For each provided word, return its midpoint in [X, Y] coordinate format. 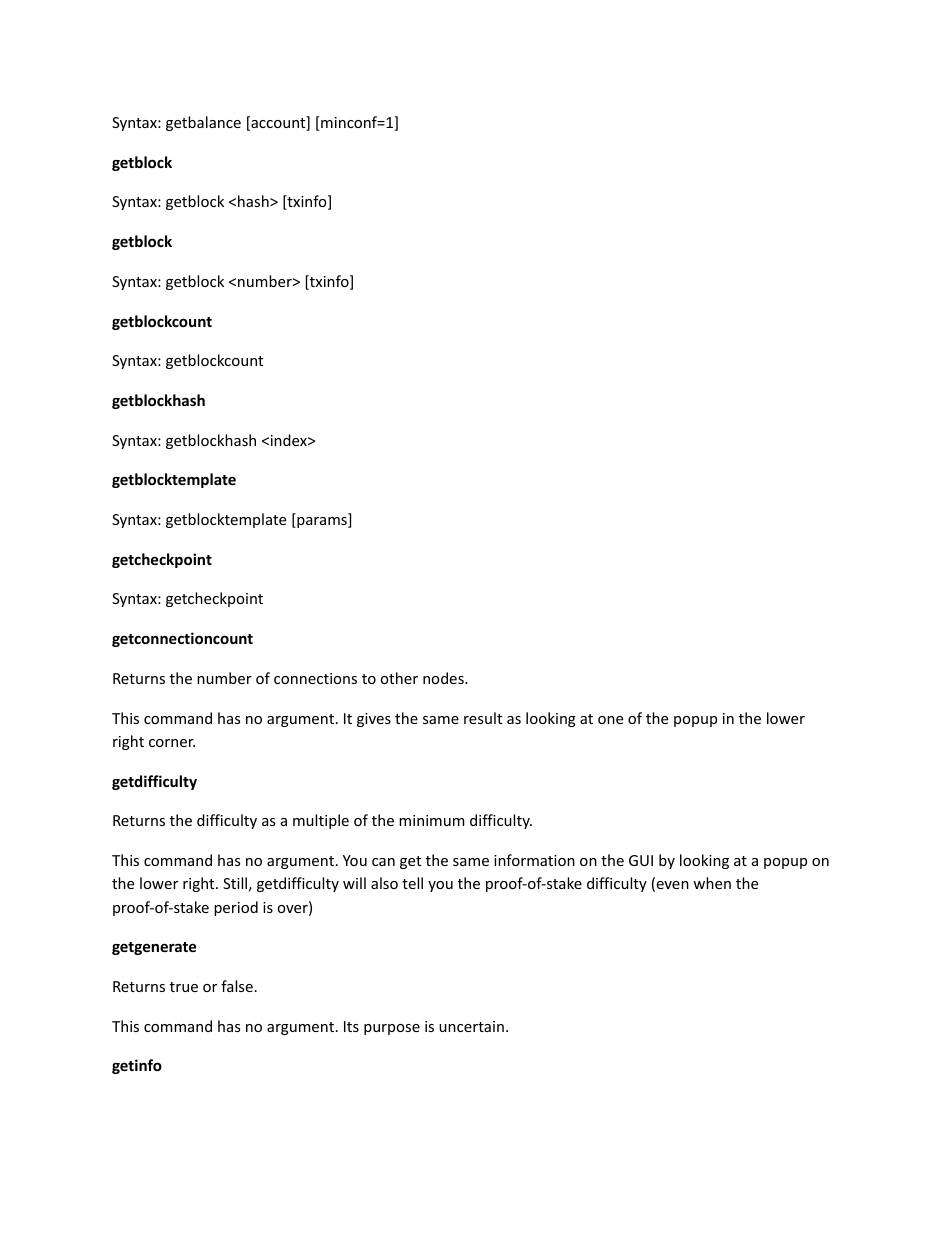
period [236, 908]
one [610, 720]
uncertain [471, 1026]
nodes [444, 678]
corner [172, 743]
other [399, 678]
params [322, 522]
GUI [641, 860]
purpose [392, 1029]
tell [412, 883]
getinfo [137, 1066]
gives [374, 720]
